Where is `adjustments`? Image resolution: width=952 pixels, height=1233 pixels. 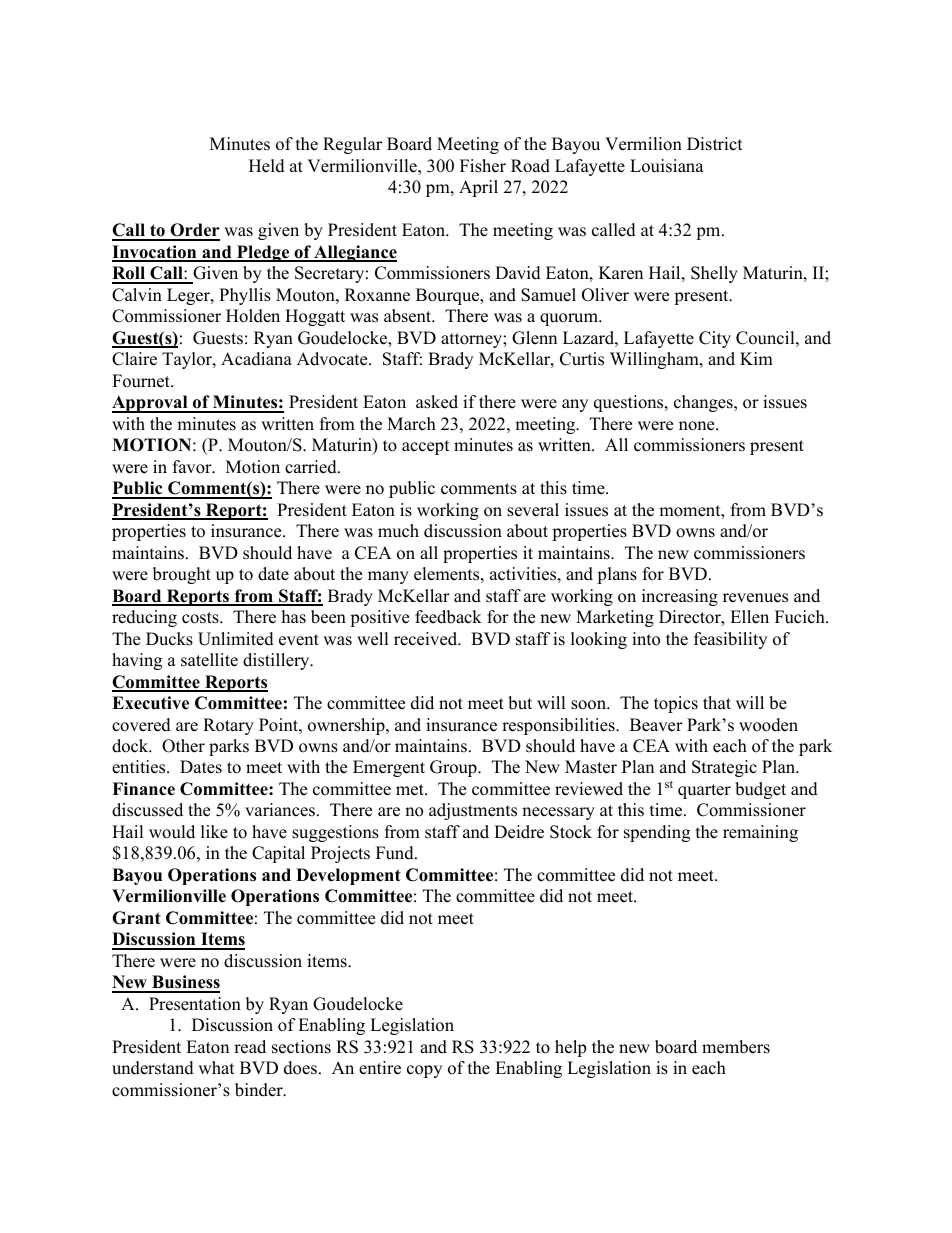 adjustments is located at coordinates (473, 811).
